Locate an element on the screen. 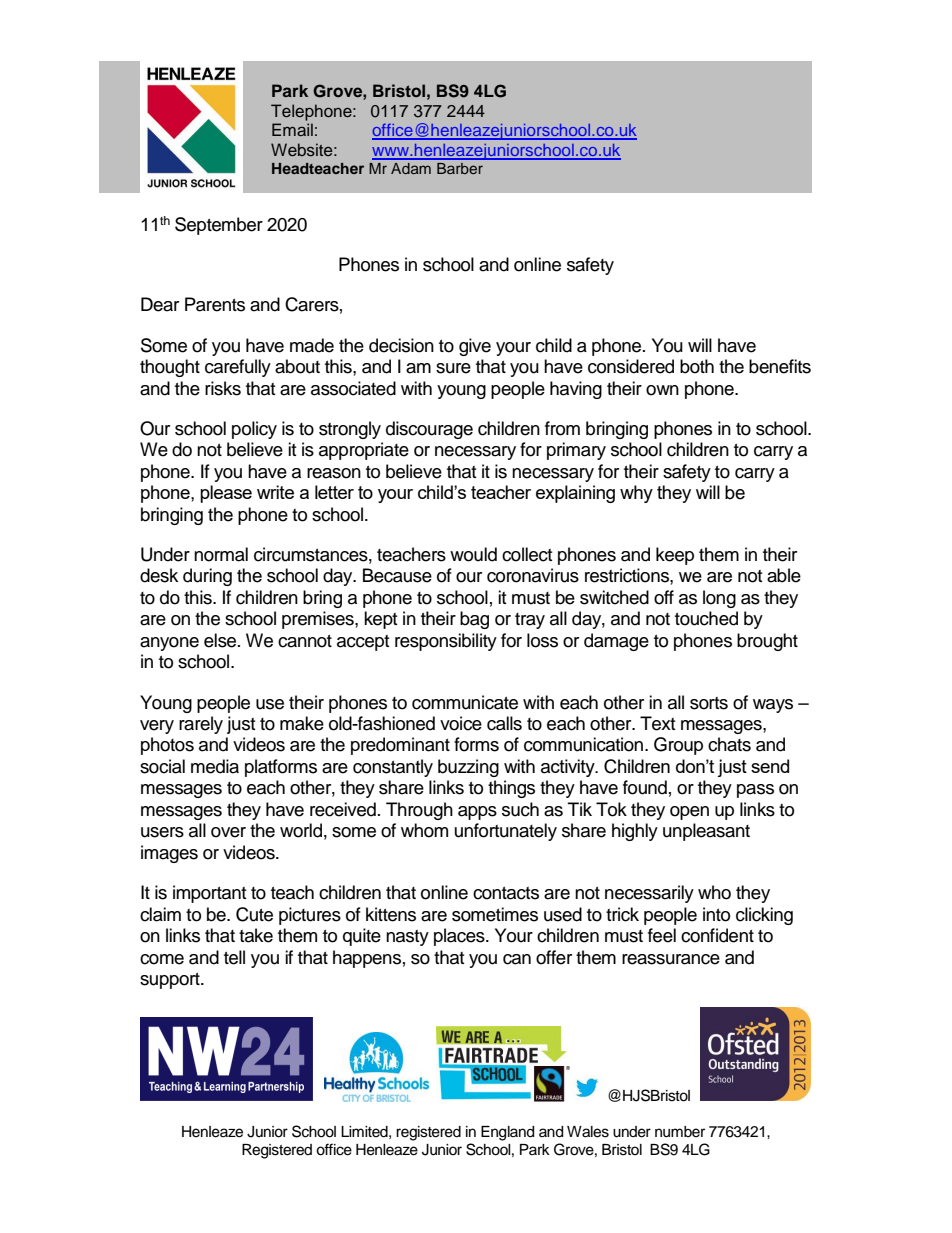 This screenshot has width=952, height=1233. both is located at coordinates (697, 366).
